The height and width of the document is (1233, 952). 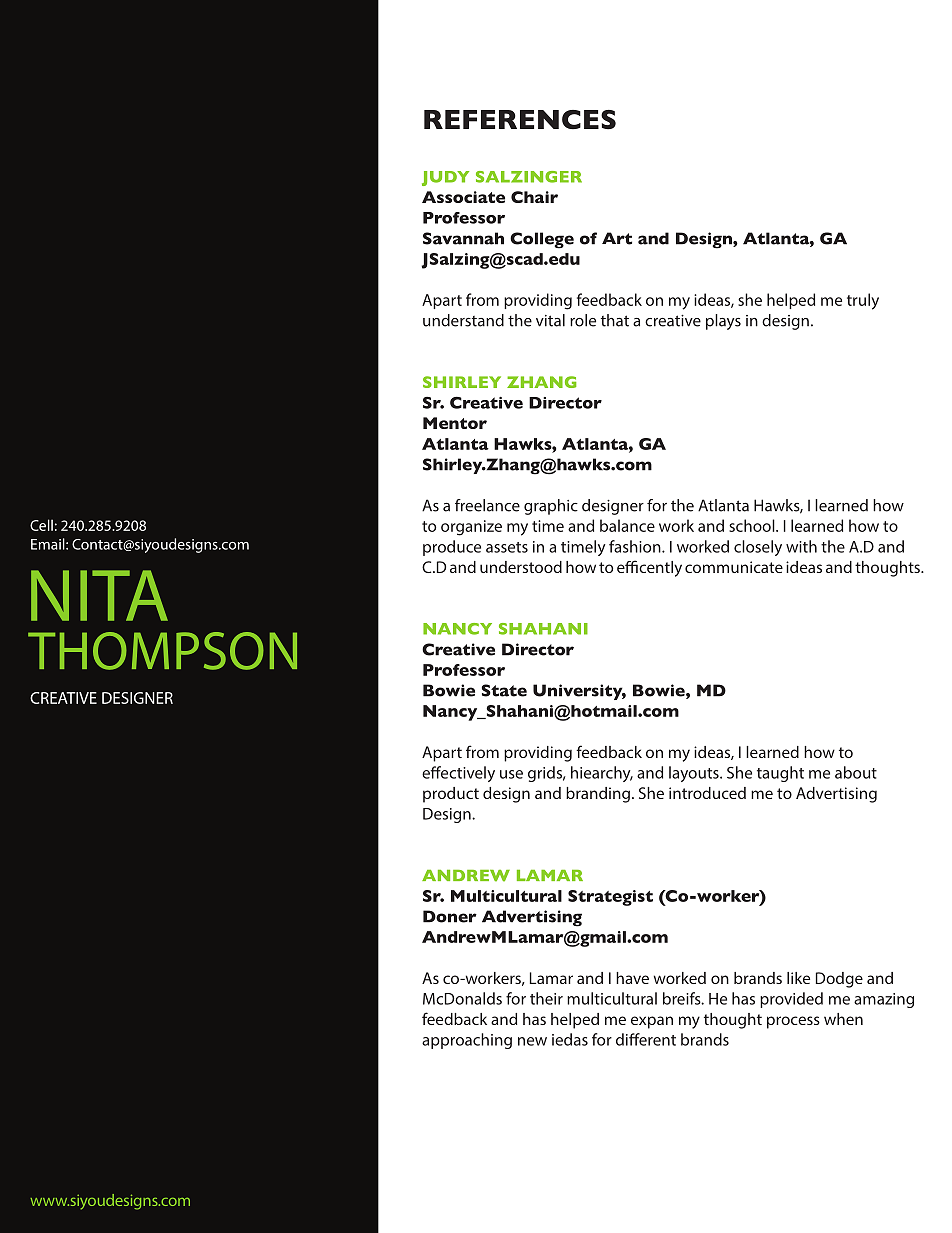 I want to click on approaching, so click(x=467, y=1041).
